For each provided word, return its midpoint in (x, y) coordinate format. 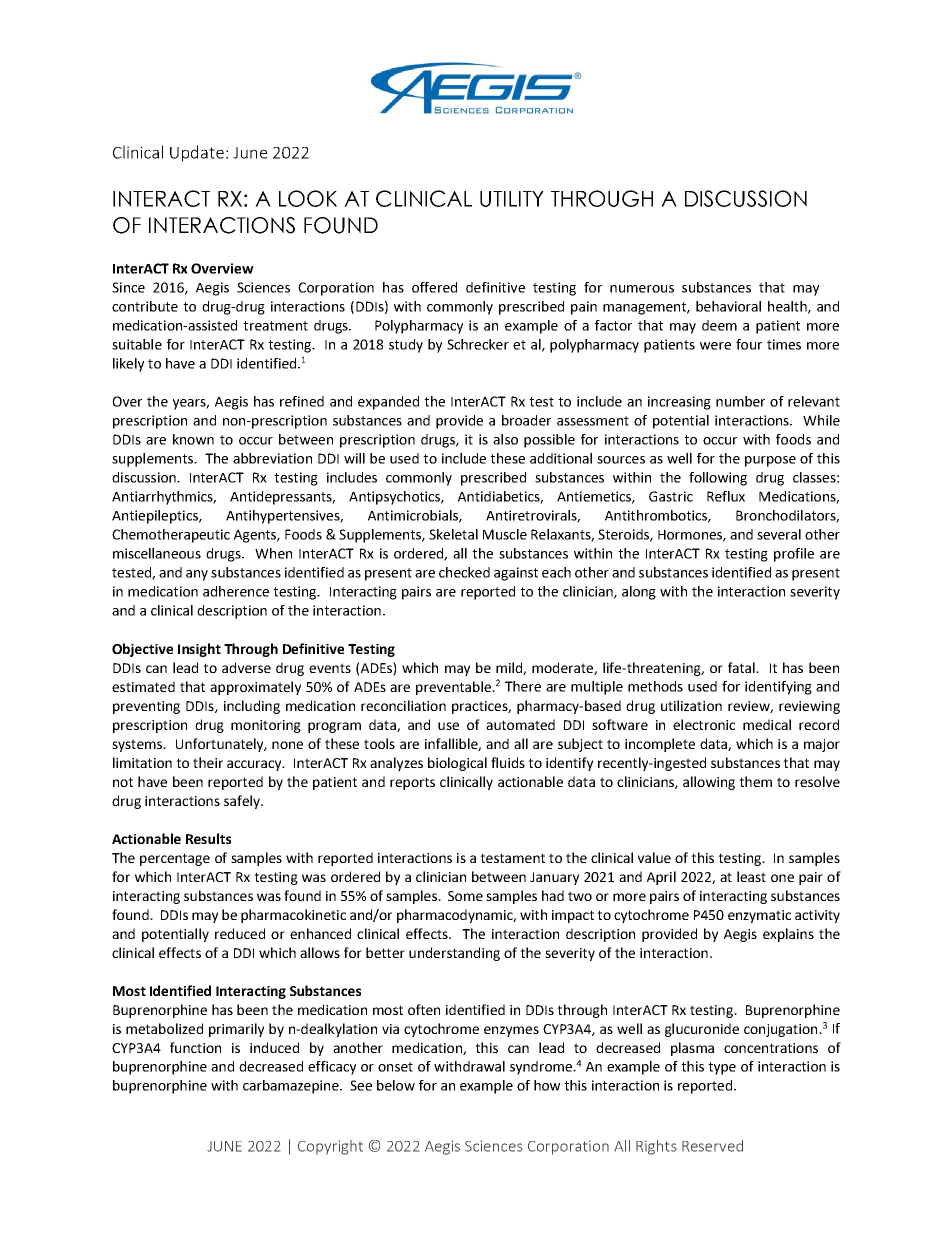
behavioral (728, 306)
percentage (175, 859)
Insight (199, 650)
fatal (742, 667)
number (740, 401)
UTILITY (512, 199)
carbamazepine (292, 1087)
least (751, 876)
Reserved (712, 1146)
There (523, 686)
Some (465, 896)
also (505, 439)
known (193, 439)
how (547, 1085)
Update (197, 153)
